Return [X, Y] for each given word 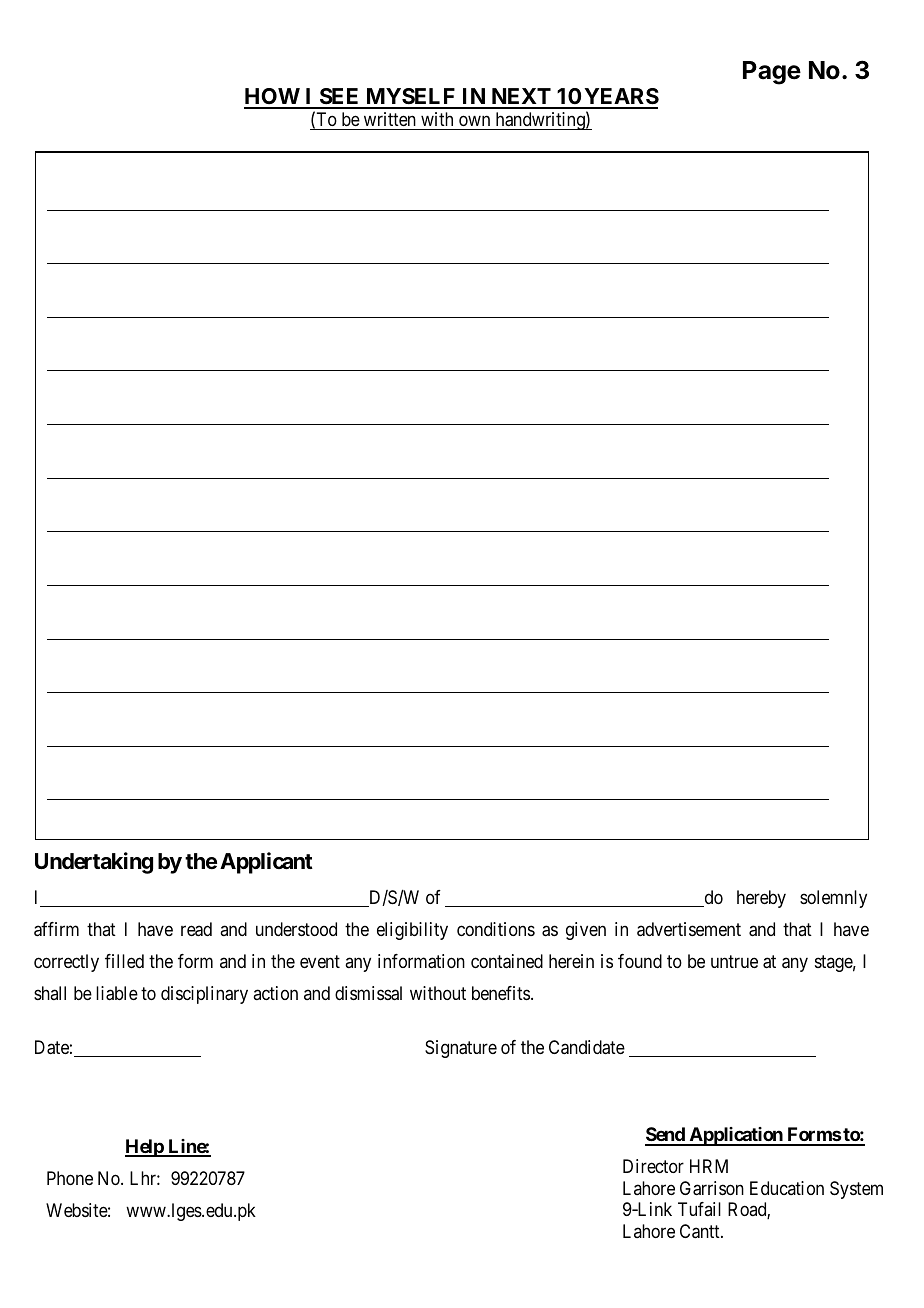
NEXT [521, 98]
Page [772, 73]
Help [145, 1148]
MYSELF [410, 98]
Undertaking [94, 863]
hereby [761, 899]
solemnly [833, 899]
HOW [273, 98]
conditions [496, 929]
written [390, 119]
